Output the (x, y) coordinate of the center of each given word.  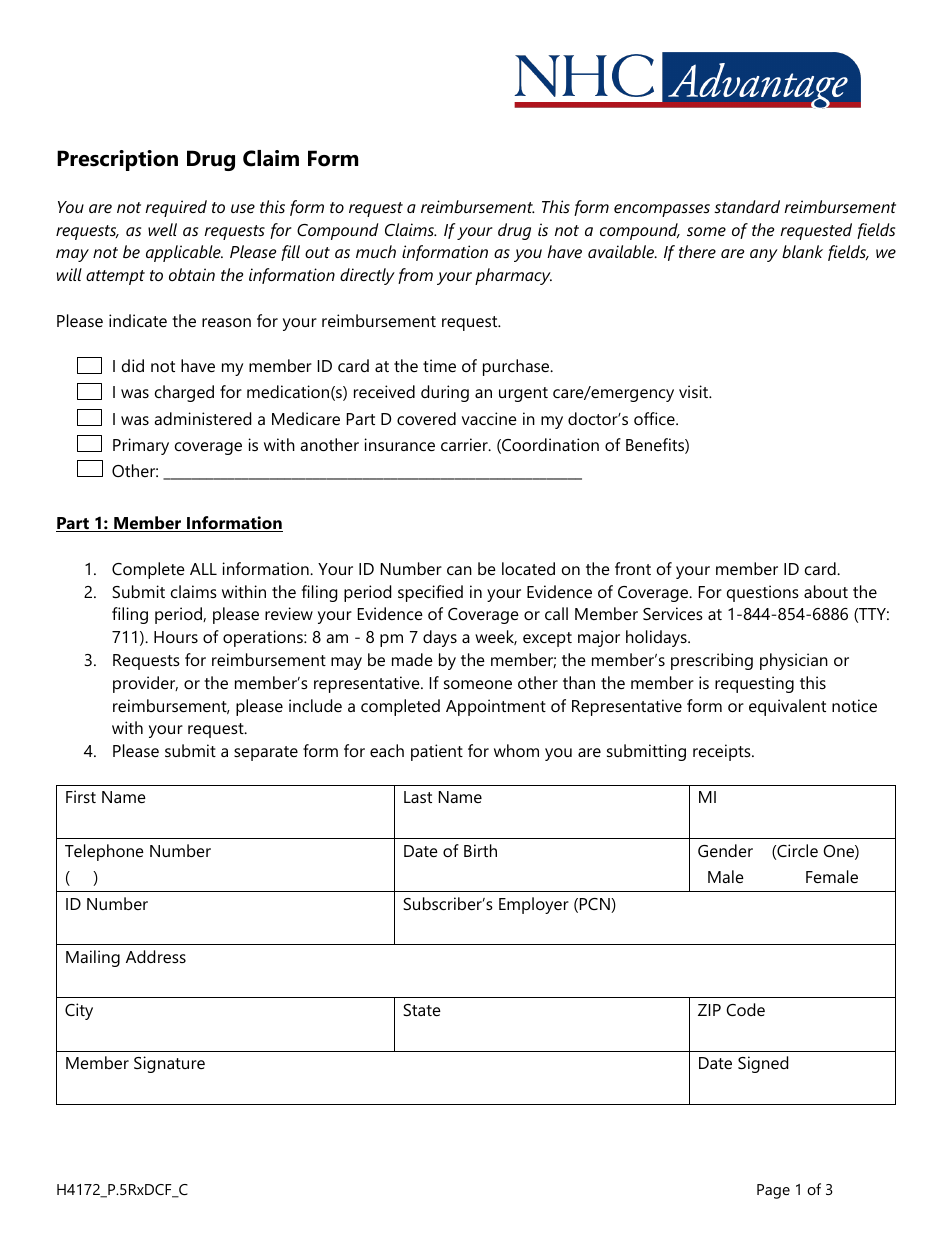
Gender (725, 850)
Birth (480, 850)
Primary (141, 446)
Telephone (104, 852)
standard (747, 206)
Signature (169, 1064)
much (376, 251)
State (422, 1010)
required (176, 208)
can (459, 570)
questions (763, 593)
